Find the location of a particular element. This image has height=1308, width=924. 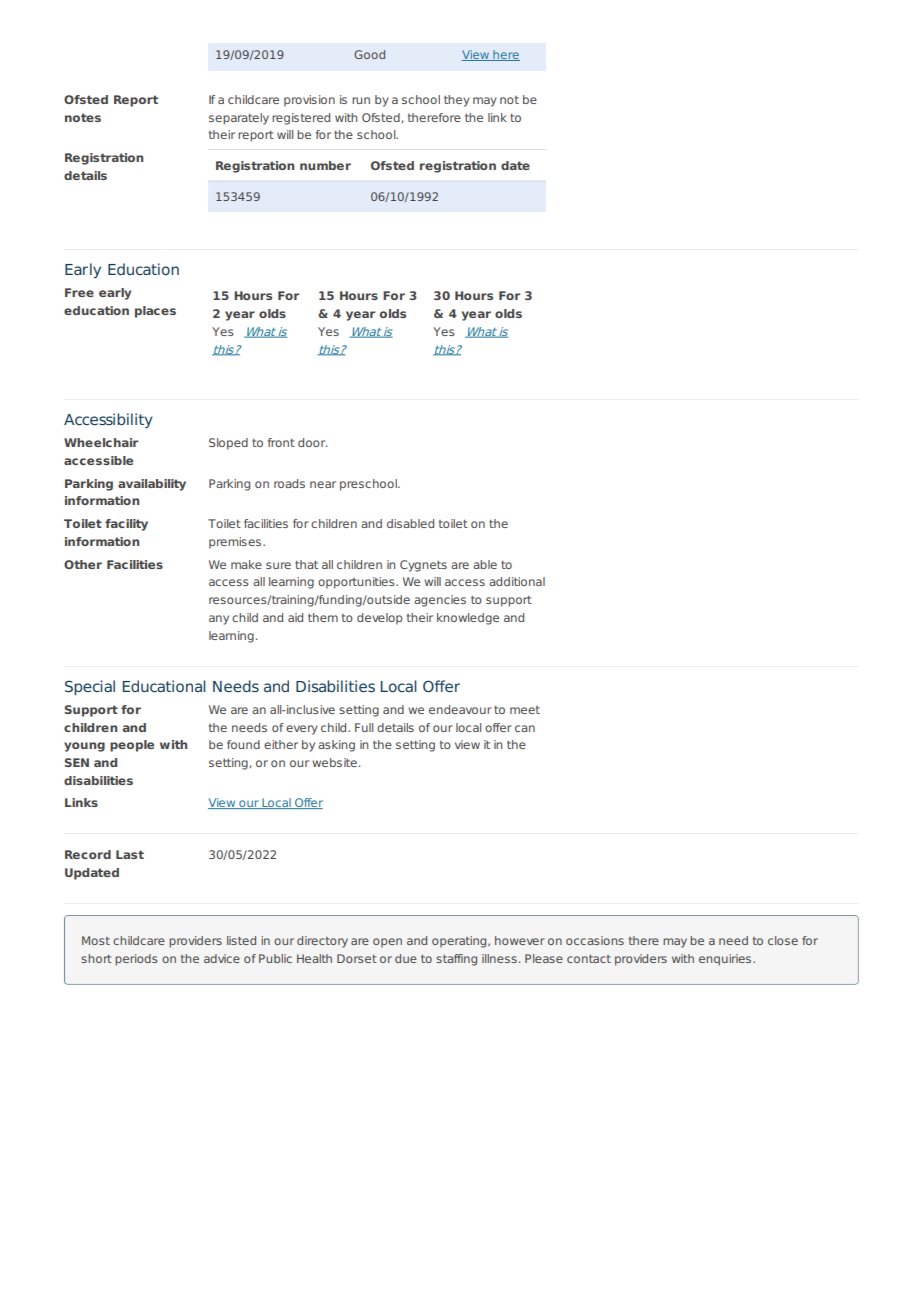

they is located at coordinates (457, 101).
